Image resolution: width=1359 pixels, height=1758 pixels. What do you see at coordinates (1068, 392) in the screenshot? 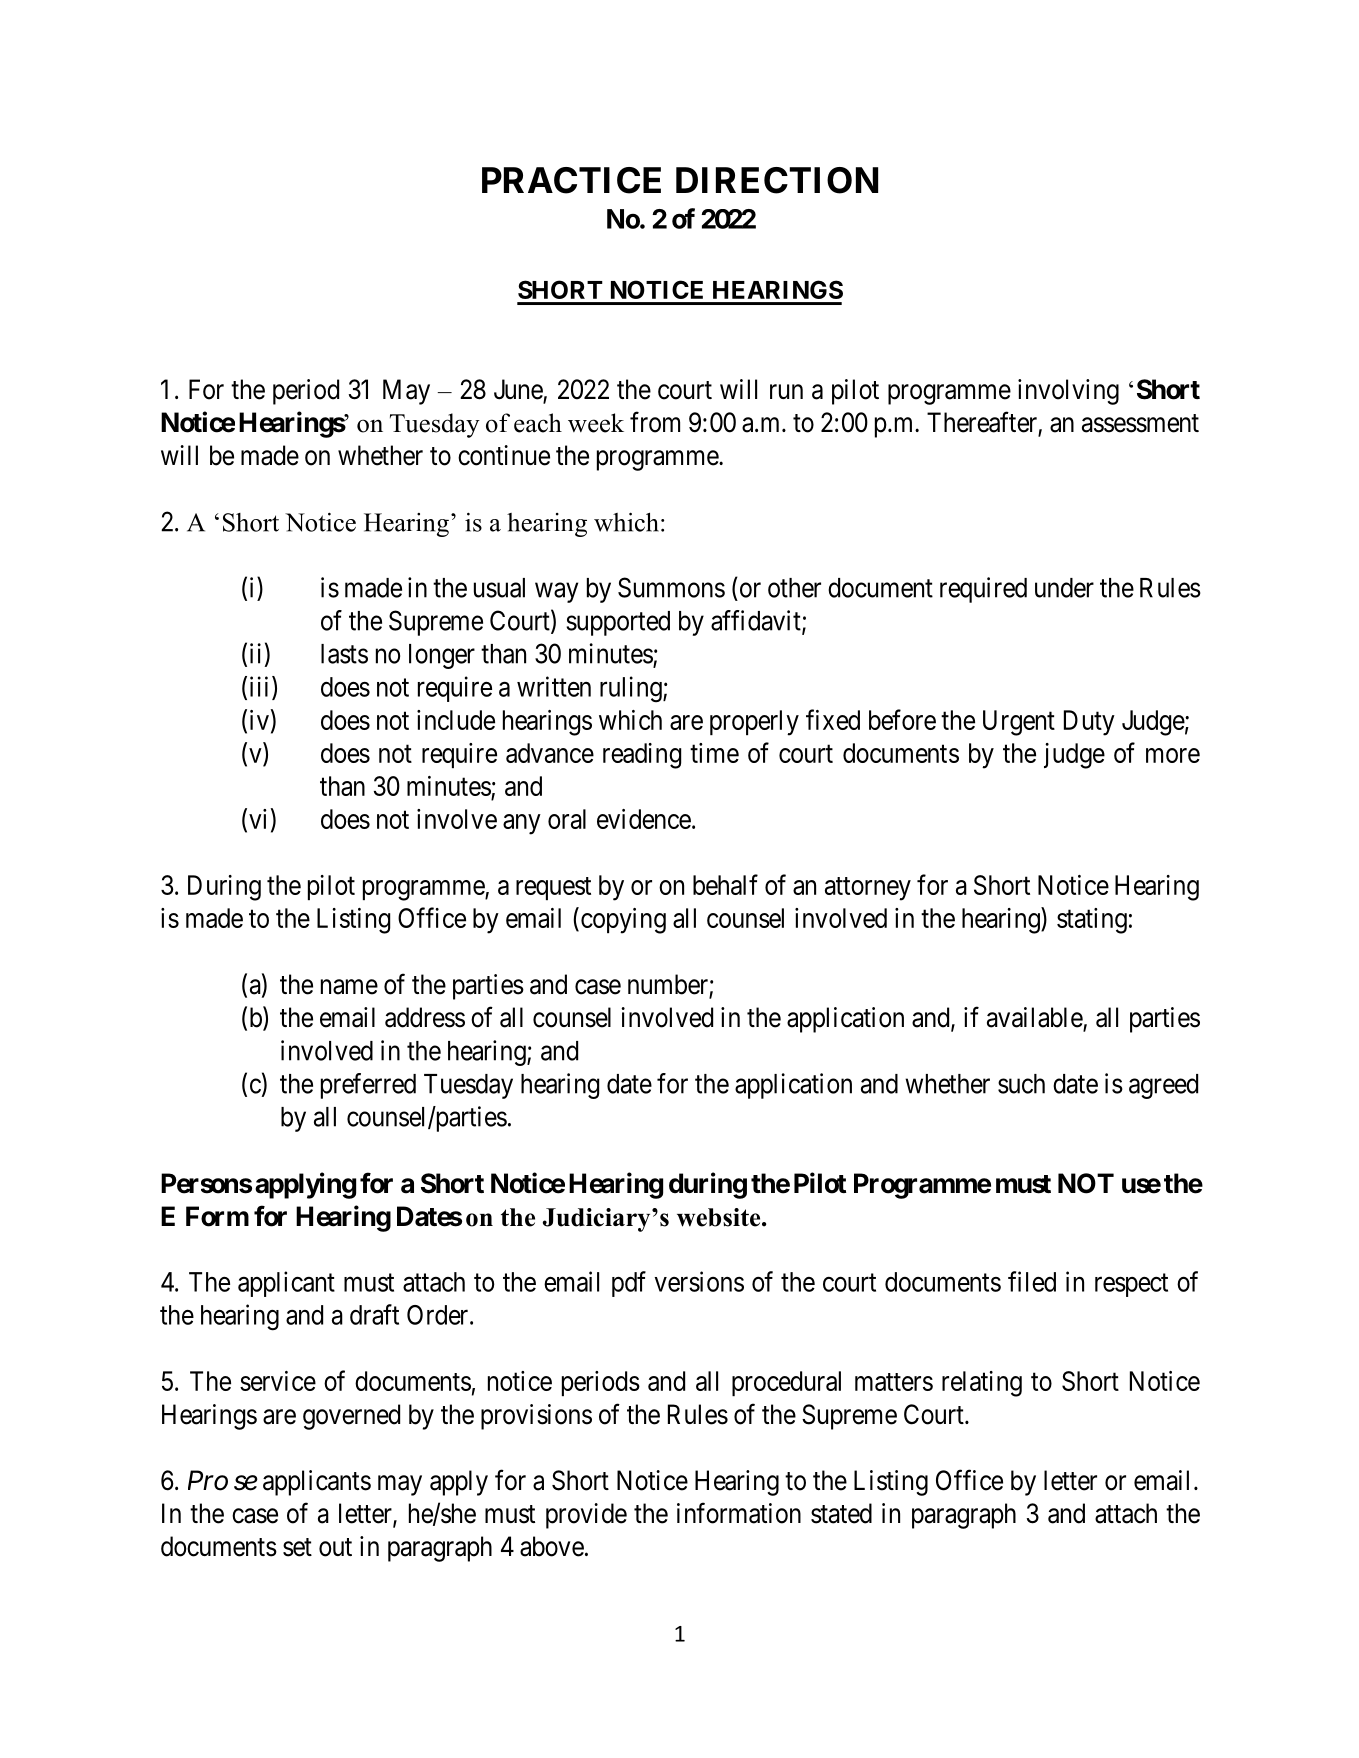
I see `involving` at bounding box center [1068, 392].
